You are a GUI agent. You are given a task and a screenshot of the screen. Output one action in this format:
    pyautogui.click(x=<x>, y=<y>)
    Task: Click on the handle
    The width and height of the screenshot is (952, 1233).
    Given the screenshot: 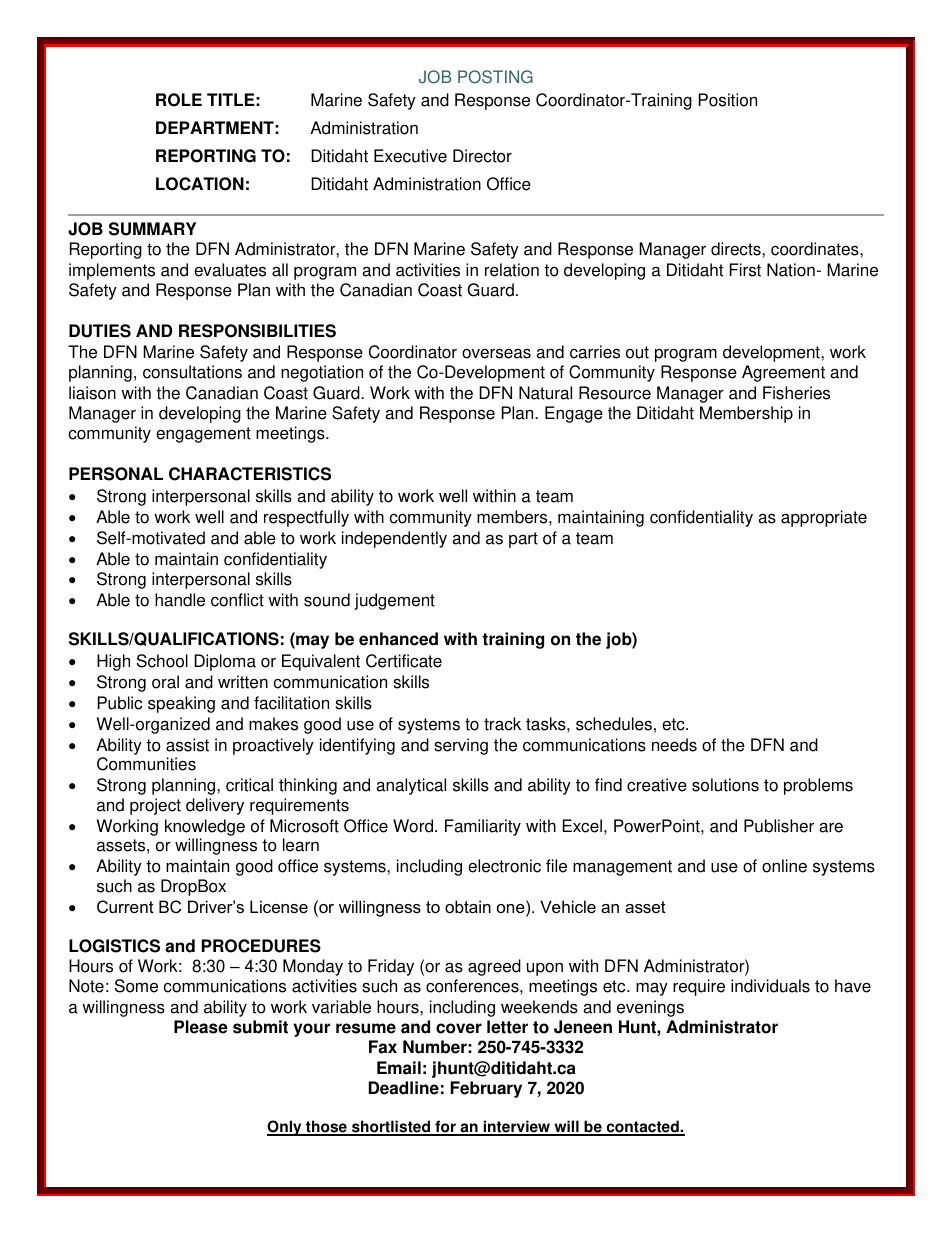 What is the action you would take?
    pyautogui.click(x=180, y=600)
